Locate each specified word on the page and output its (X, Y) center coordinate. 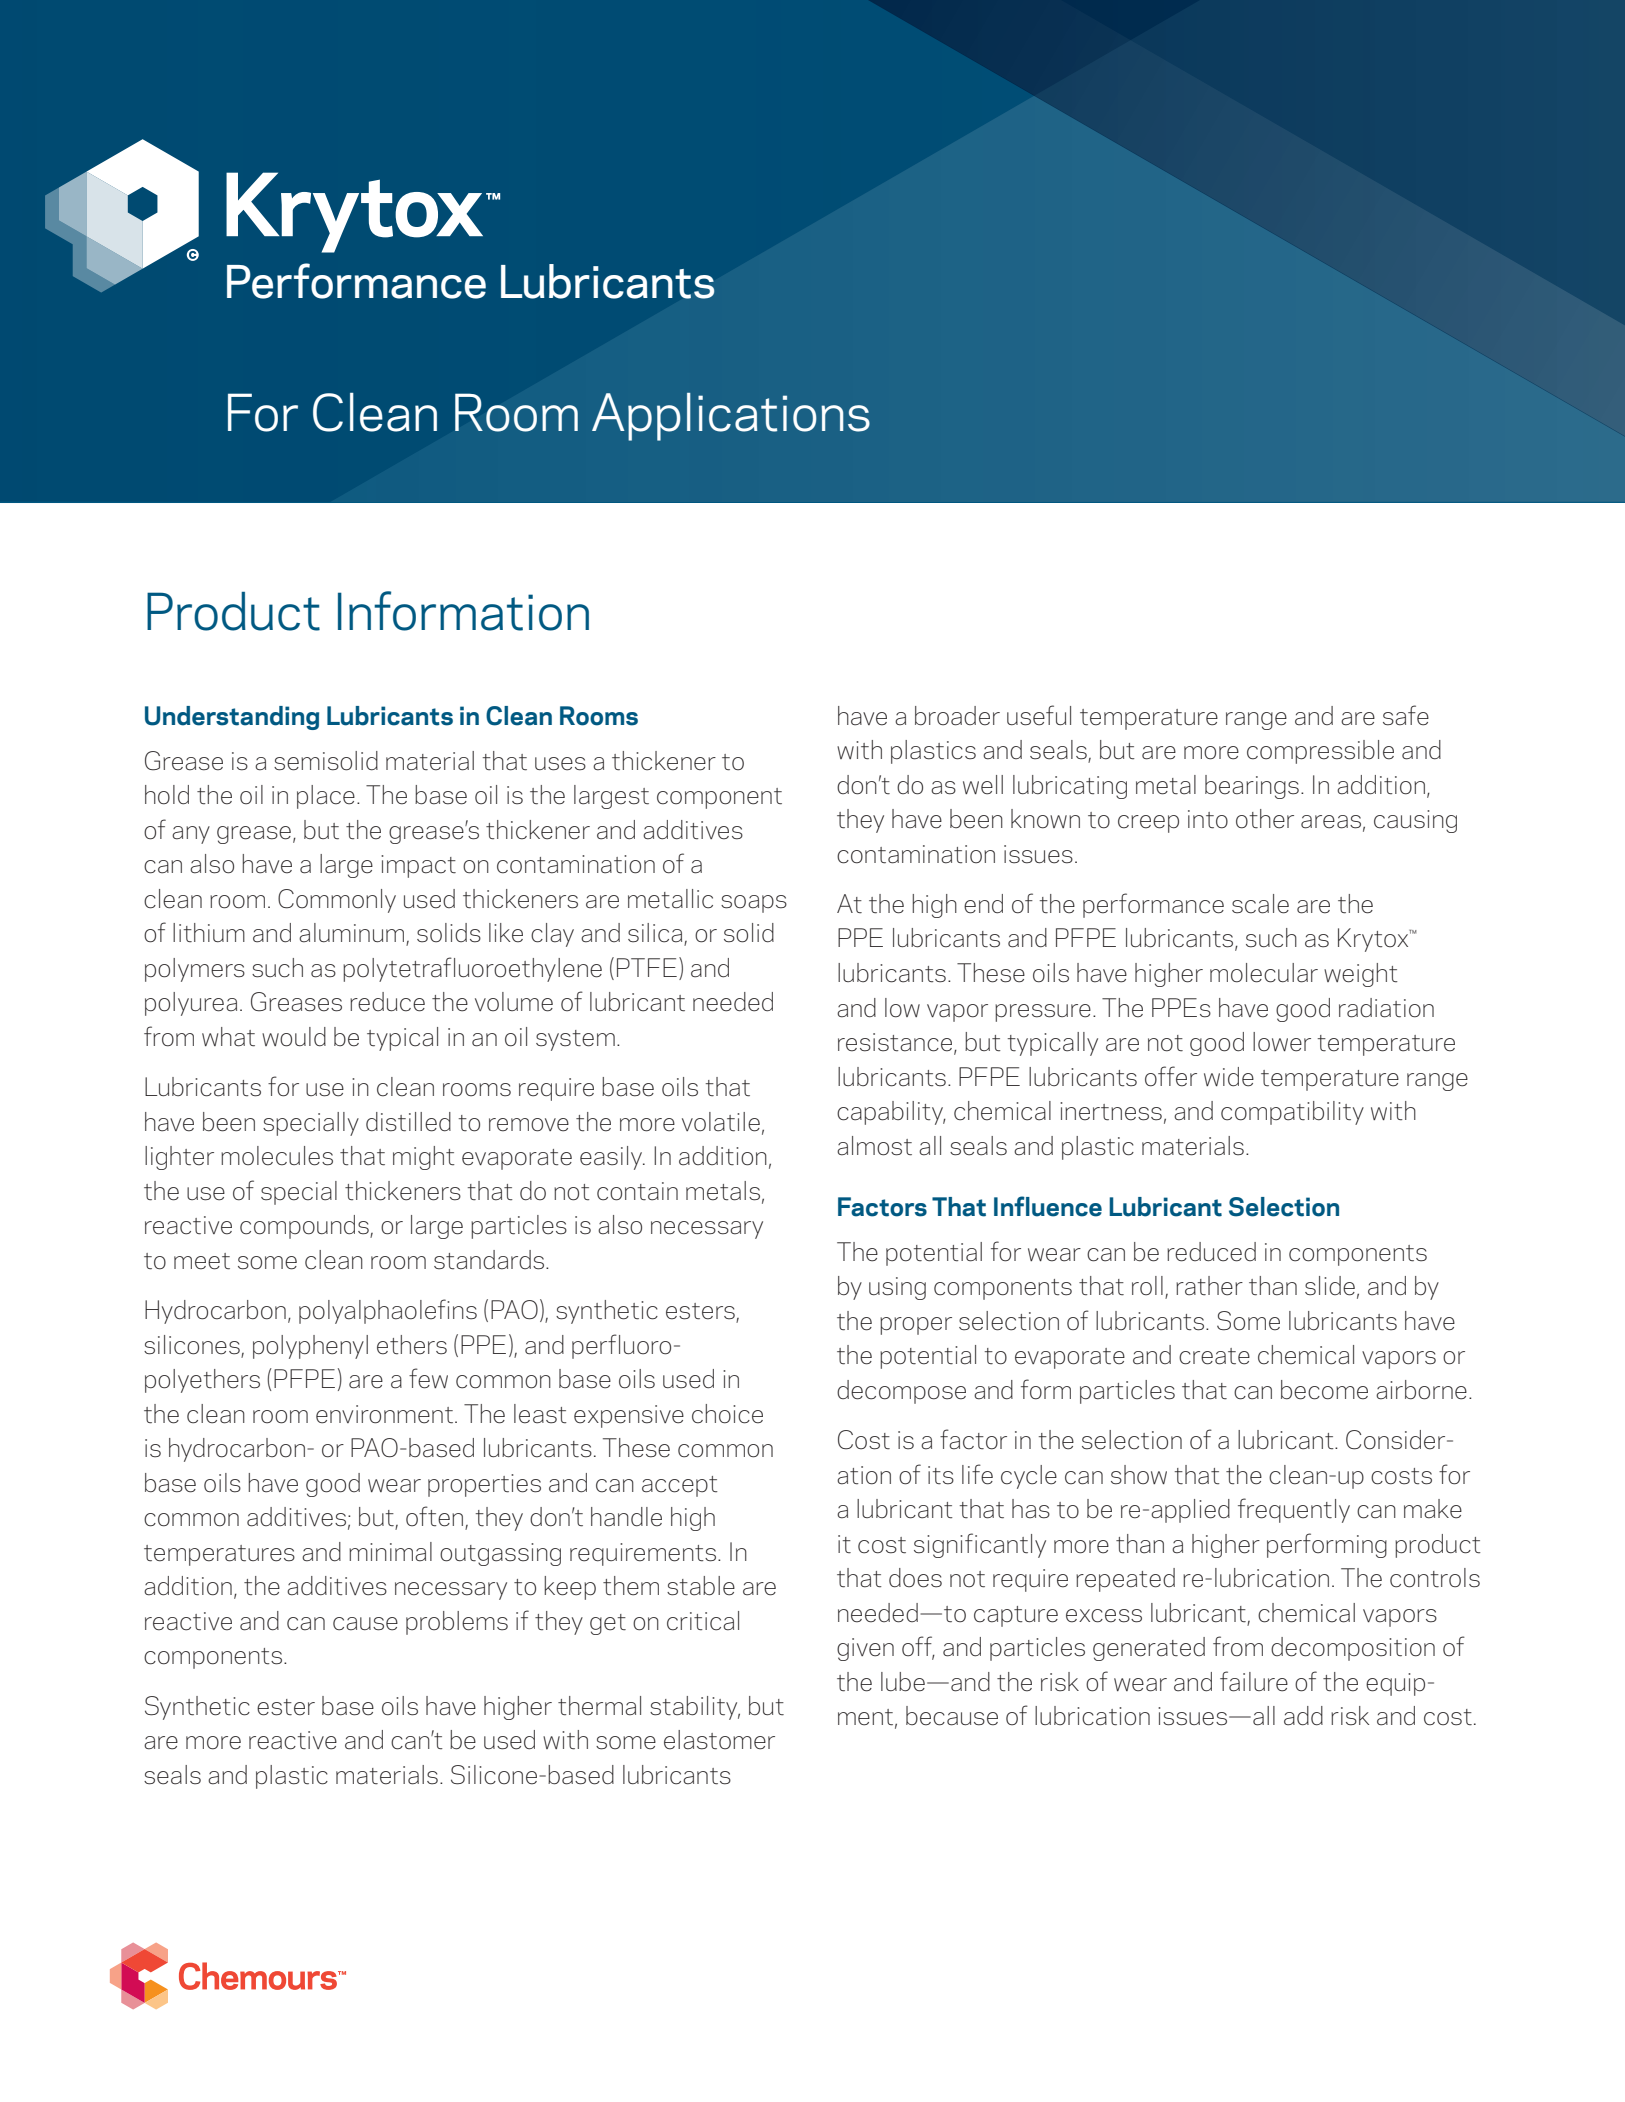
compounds (305, 1227)
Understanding (232, 718)
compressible (1320, 752)
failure (1254, 1681)
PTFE (647, 967)
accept (680, 1486)
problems (457, 1623)
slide (1330, 1286)
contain (637, 1191)
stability (695, 1708)
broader (957, 716)
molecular (1264, 973)
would (294, 1037)
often (434, 1516)
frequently (1294, 1510)
